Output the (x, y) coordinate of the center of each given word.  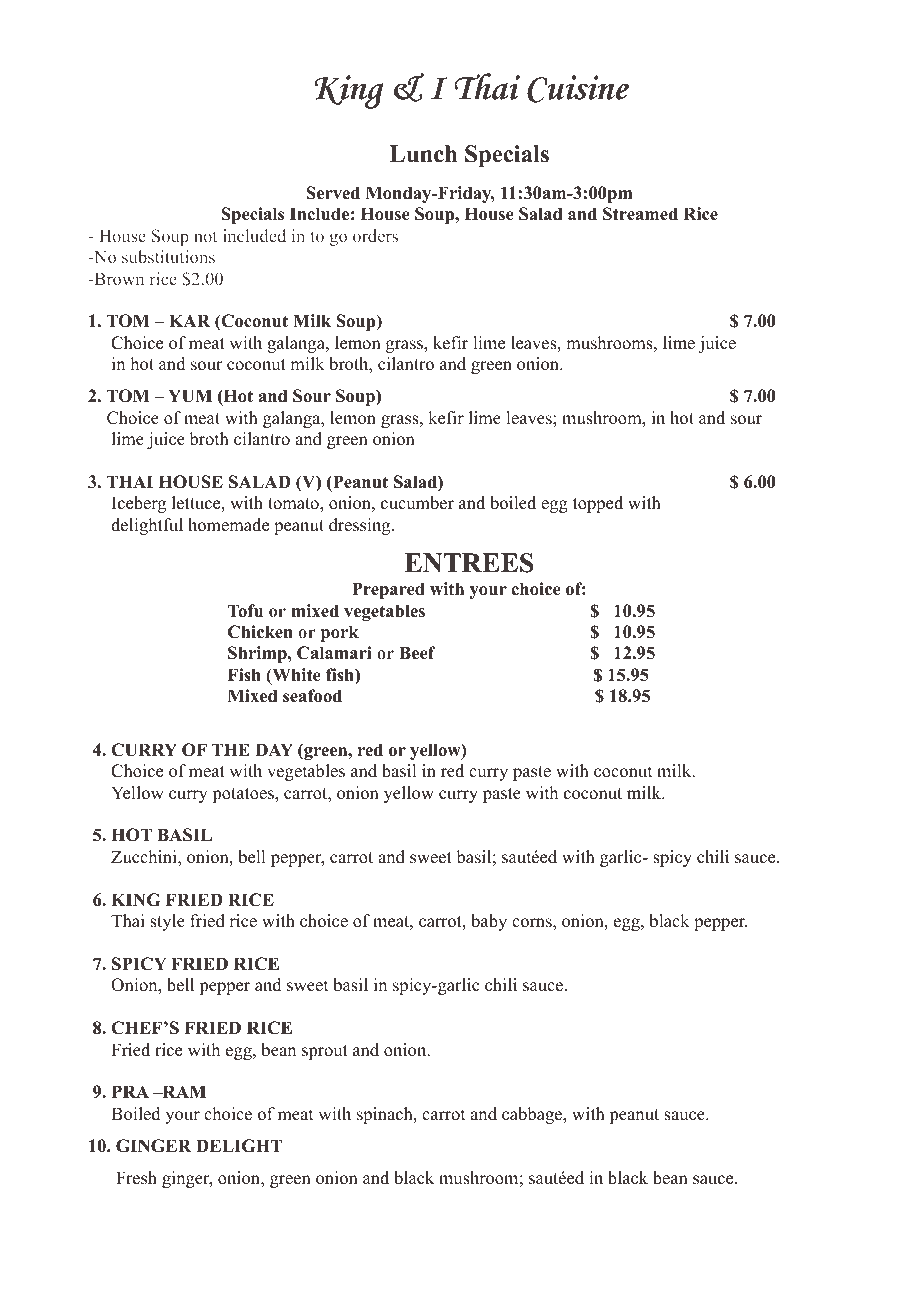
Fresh (136, 1178)
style (167, 922)
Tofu (245, 611)
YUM (190, 396)
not (205, 237)
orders (375, 235)
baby (489, 922)
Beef (417, 653)
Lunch (423, 154)
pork (340, 633)
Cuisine (578, 89)
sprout (325, 1052)
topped (598, 504)
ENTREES (469, 563)
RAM (183, 1091)
